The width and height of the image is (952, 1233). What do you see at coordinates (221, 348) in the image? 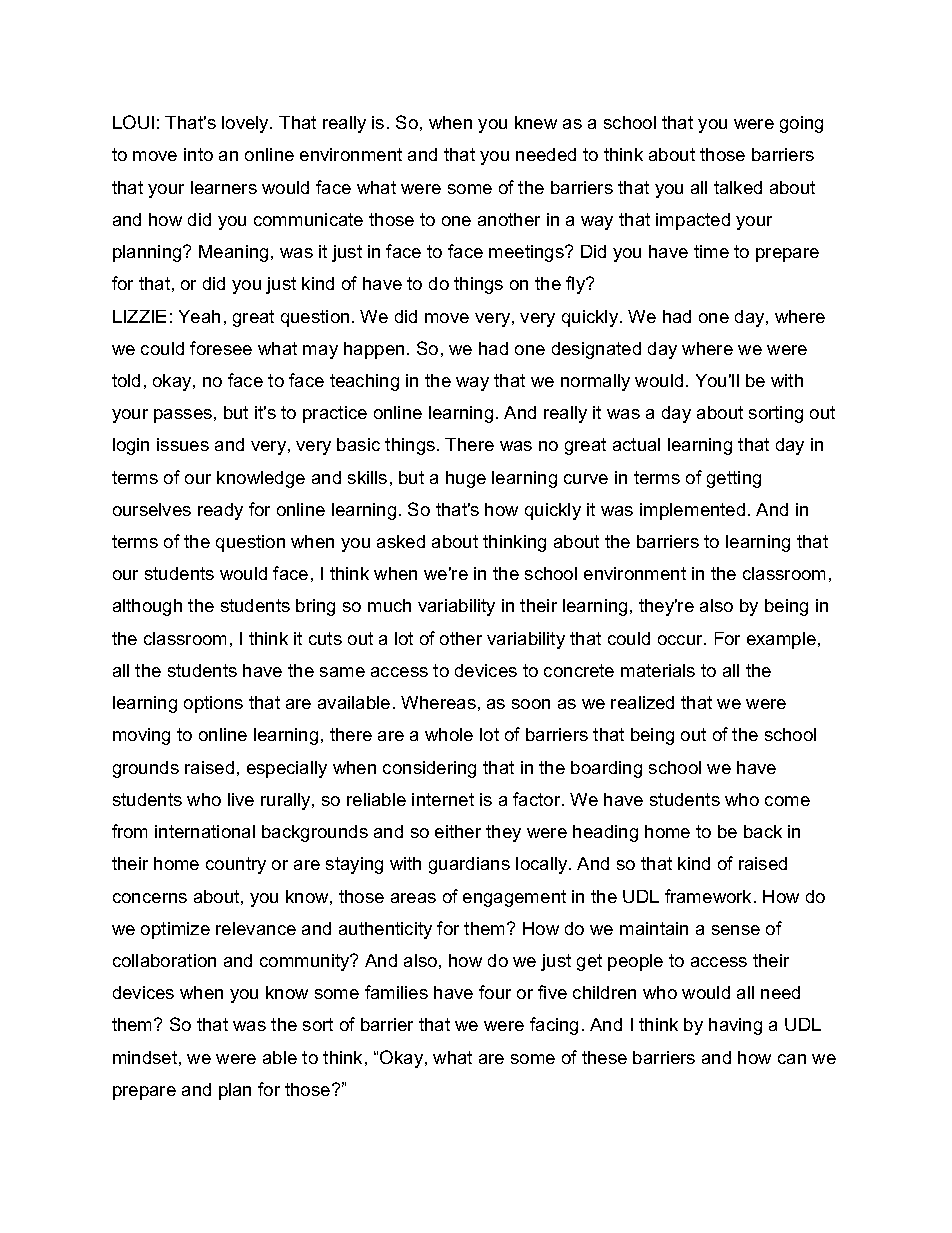
I see `foresee` at bounding box center [221, 348].
